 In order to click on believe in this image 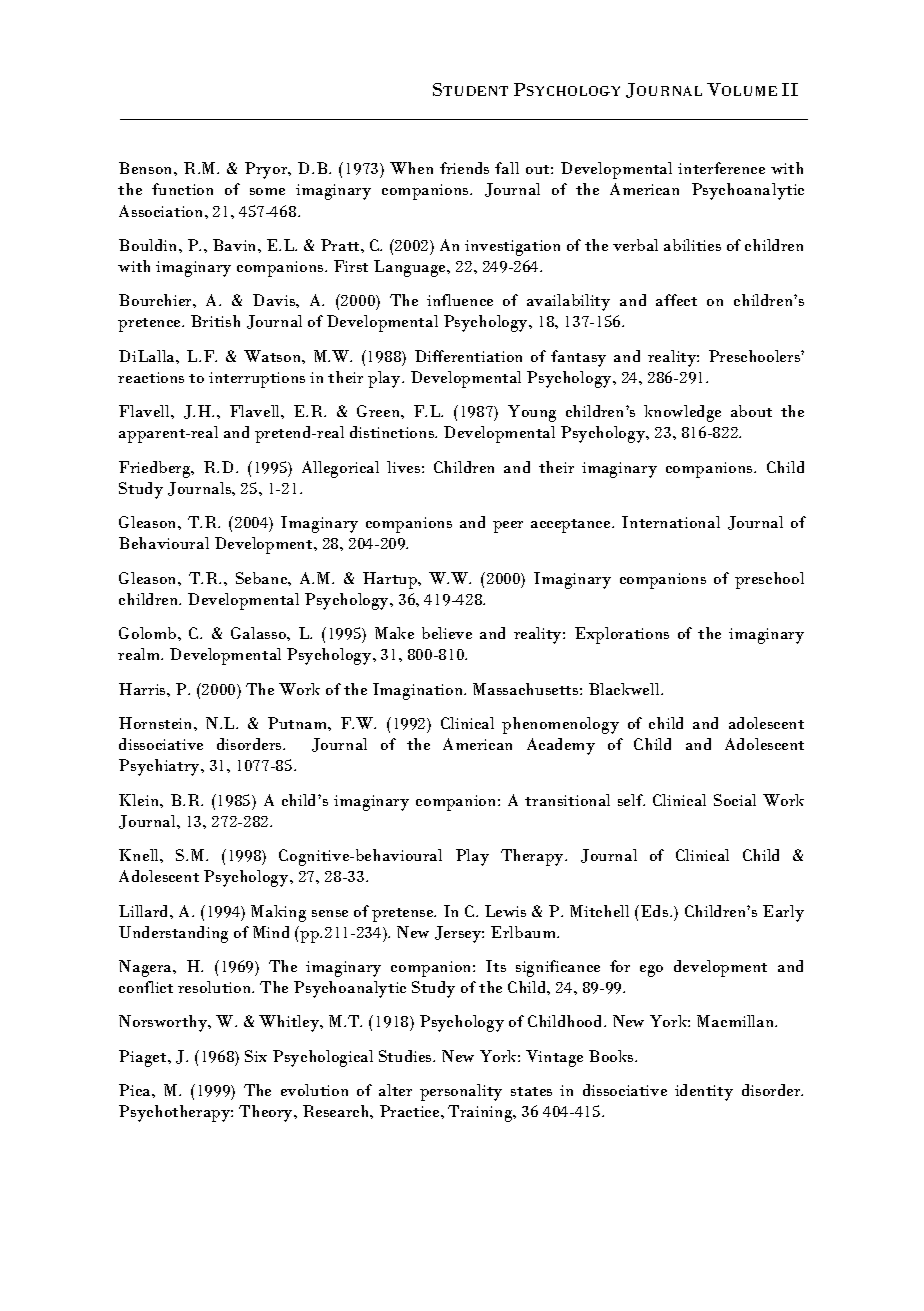, I will do `click(447, 633)`.
